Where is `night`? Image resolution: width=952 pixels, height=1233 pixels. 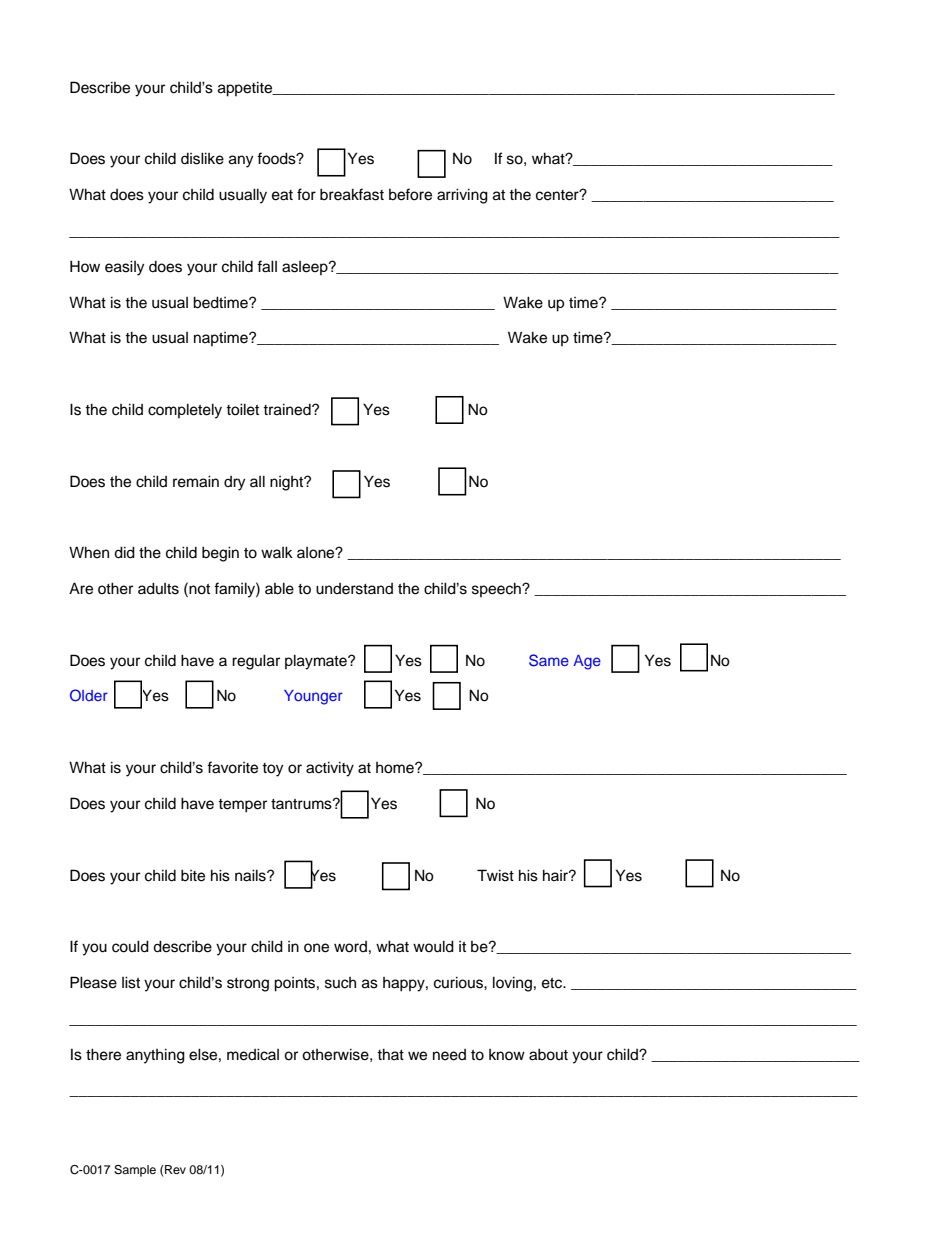
night is located at coordinates (288, 483).
